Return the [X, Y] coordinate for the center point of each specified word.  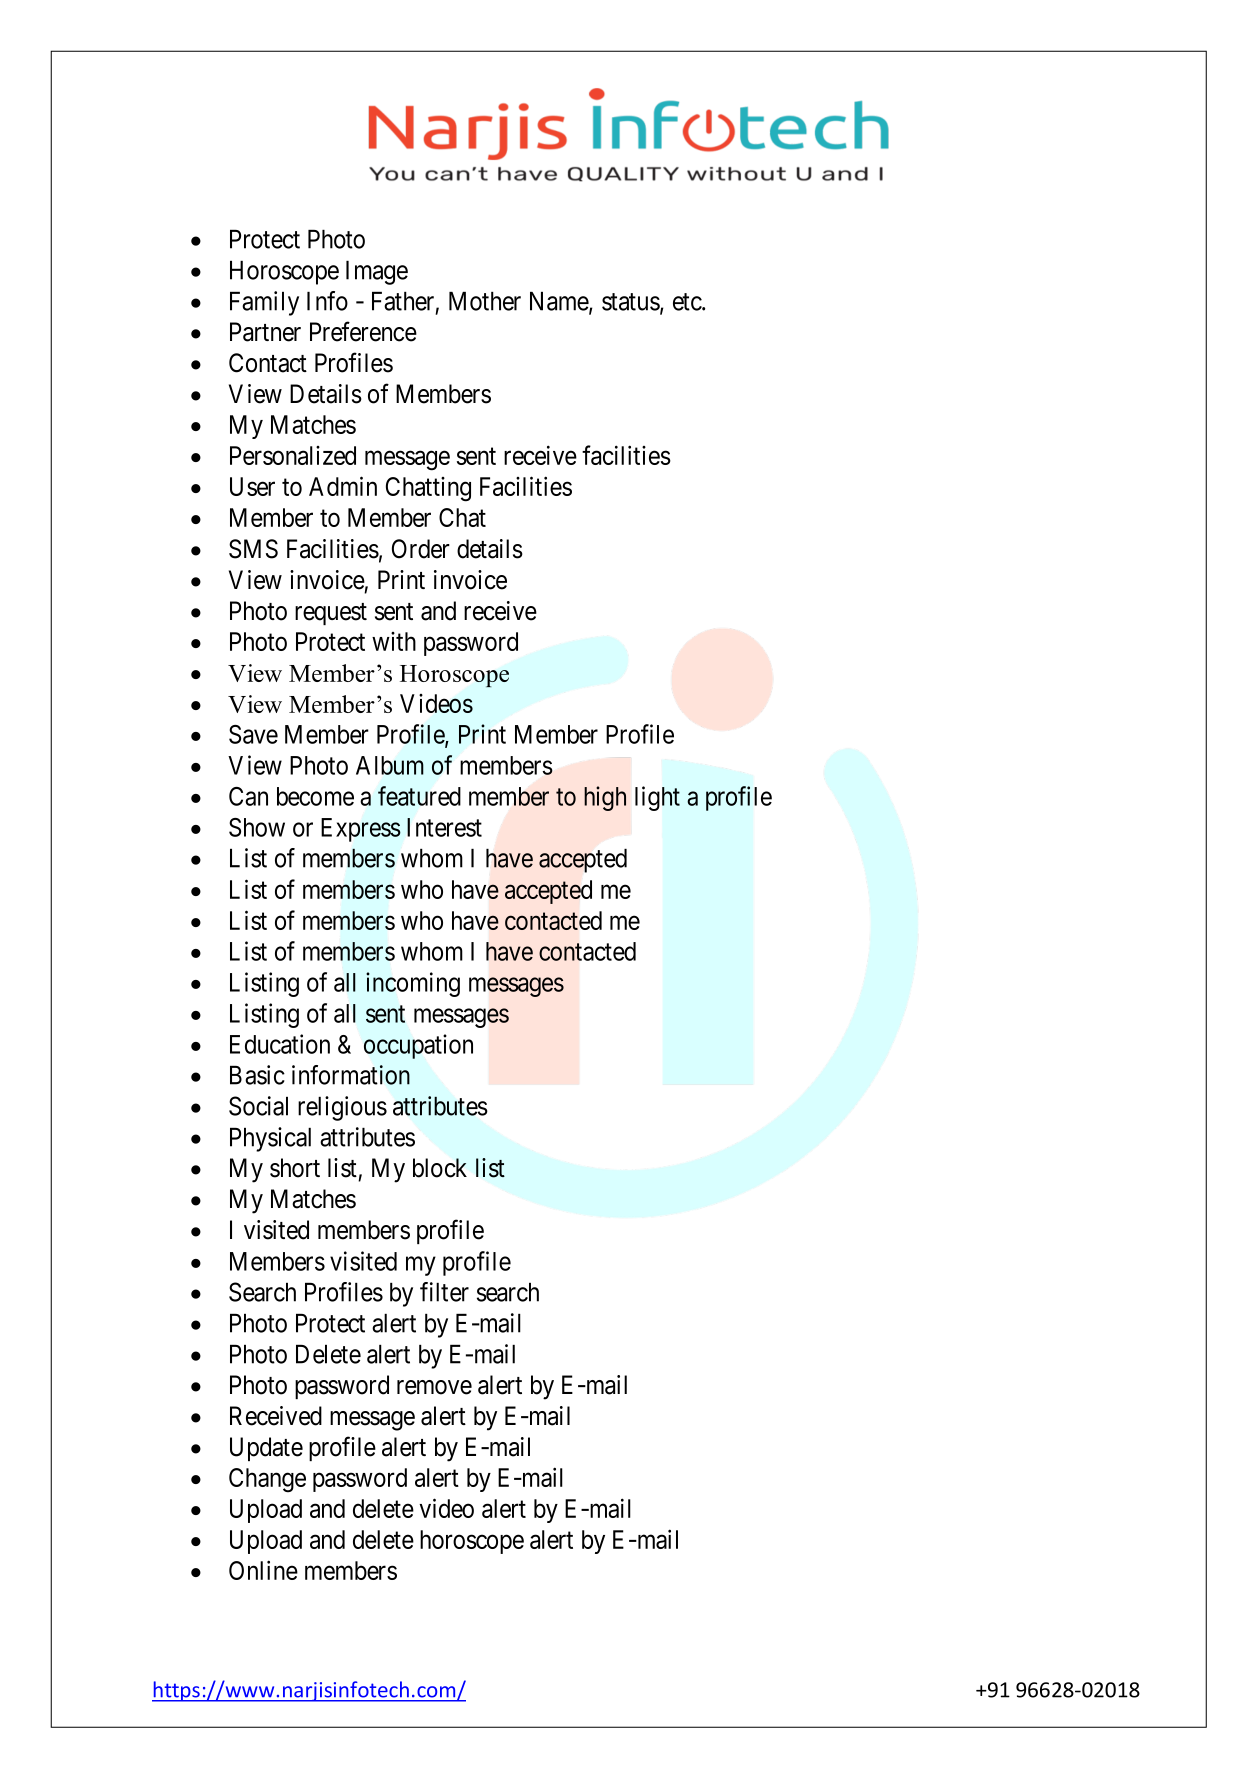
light [657, 798]
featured [419, 796]
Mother [485, 301]
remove [434, 1387]
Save [253, 734]
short [295, 1168]
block [440, 1168]
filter [444, 1292]
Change [267, 1480]
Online [263, 1570]
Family [264, 303]
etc [688, 302]
